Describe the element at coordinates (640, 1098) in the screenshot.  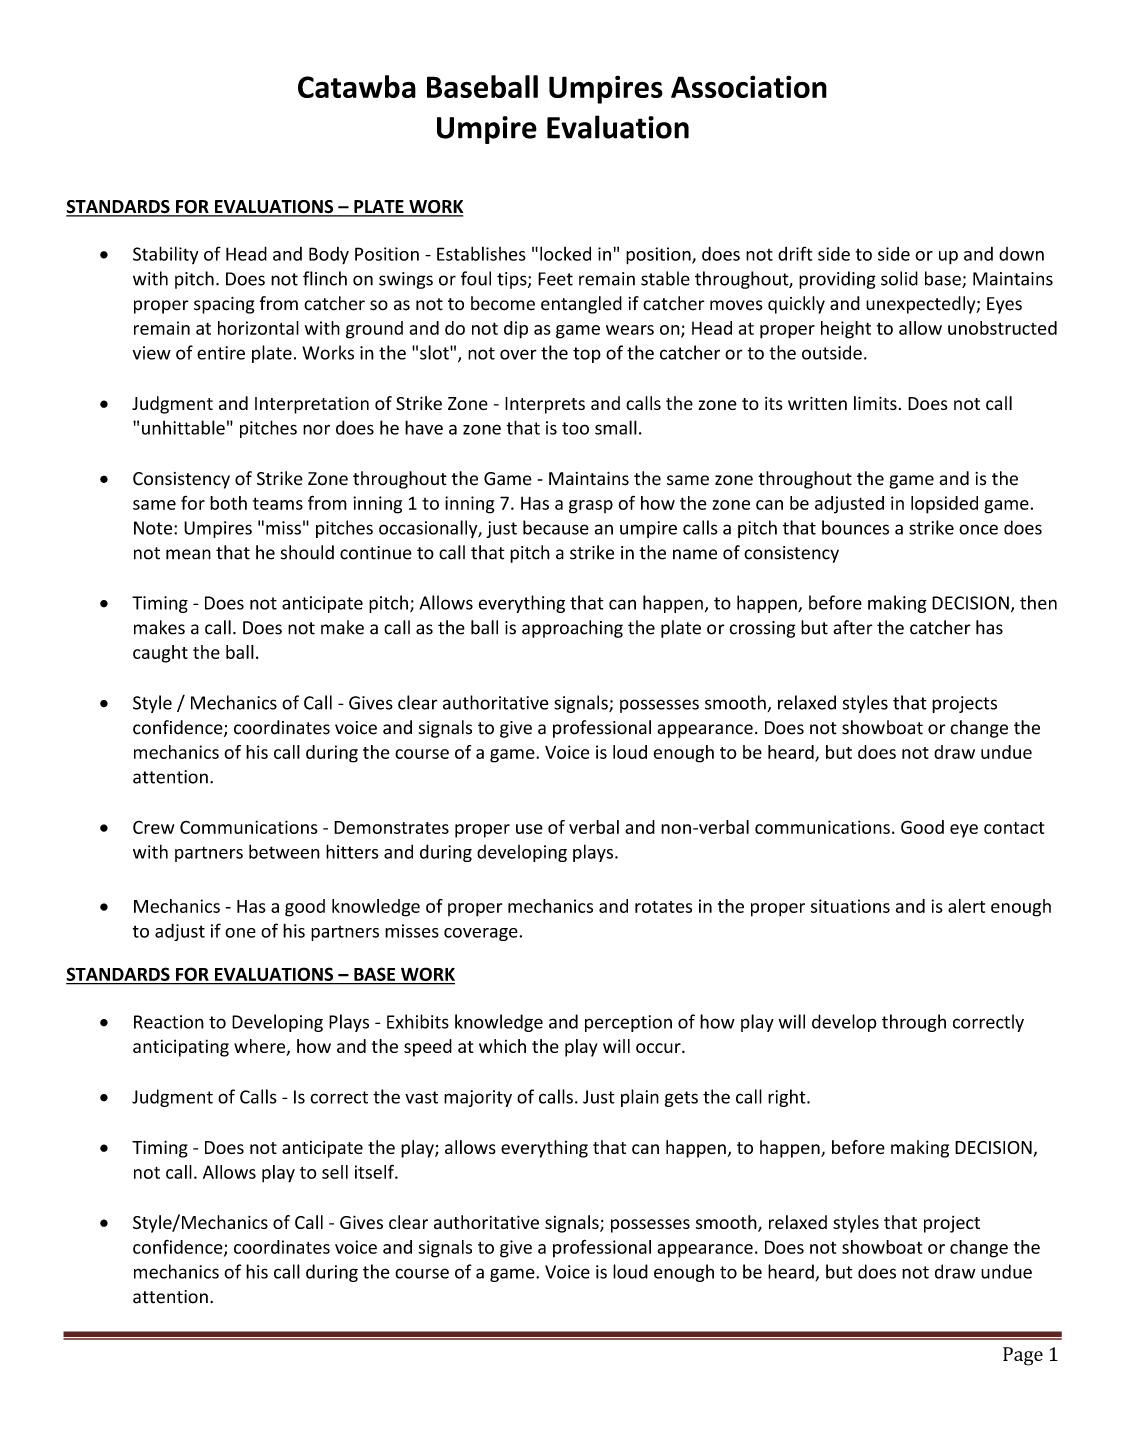
I see `plain` at that location.
